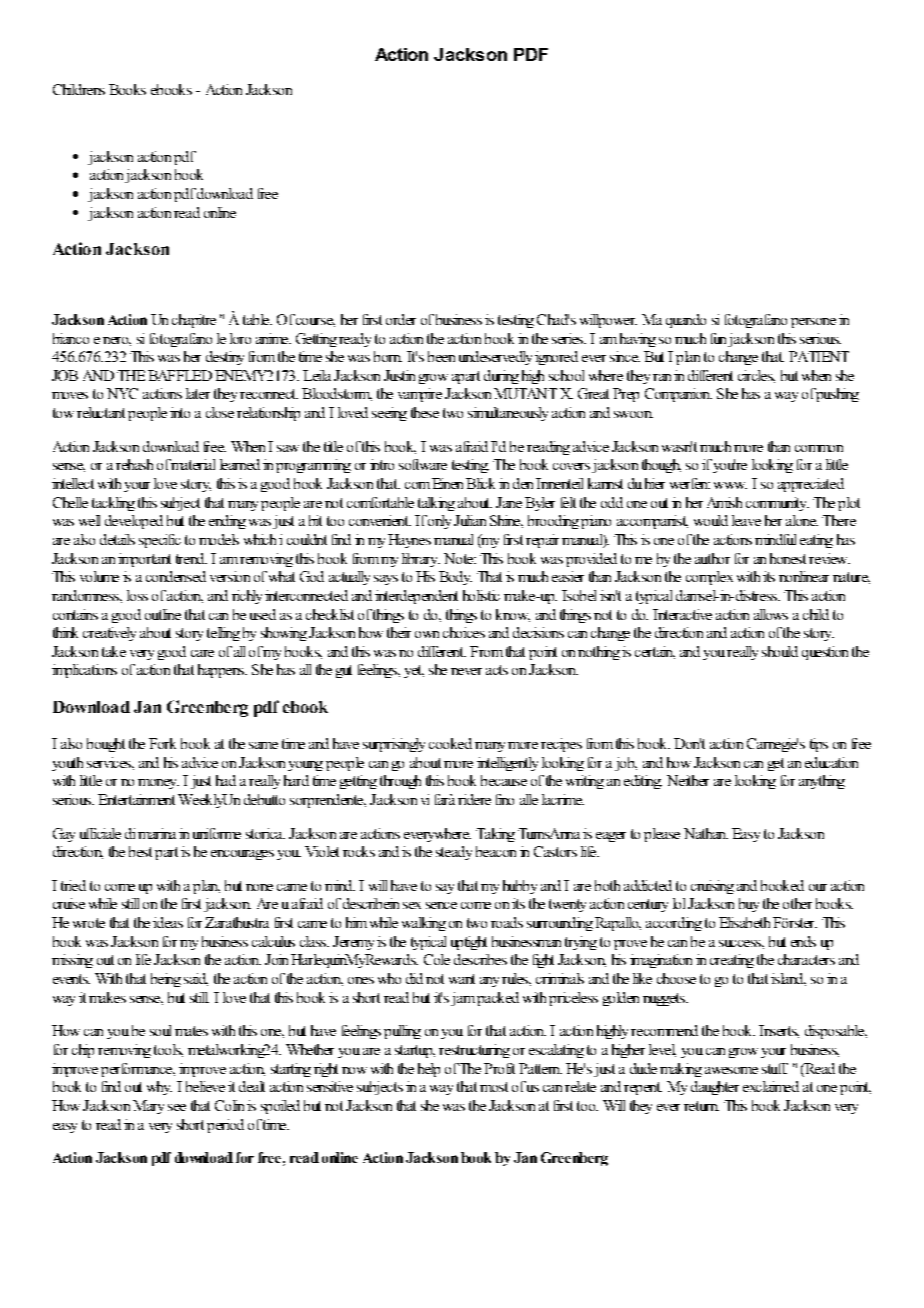 The width and height of the page is (924, 1308). Describe the element at coordinates (137, 595) in the page. I see `loss` at that location.
